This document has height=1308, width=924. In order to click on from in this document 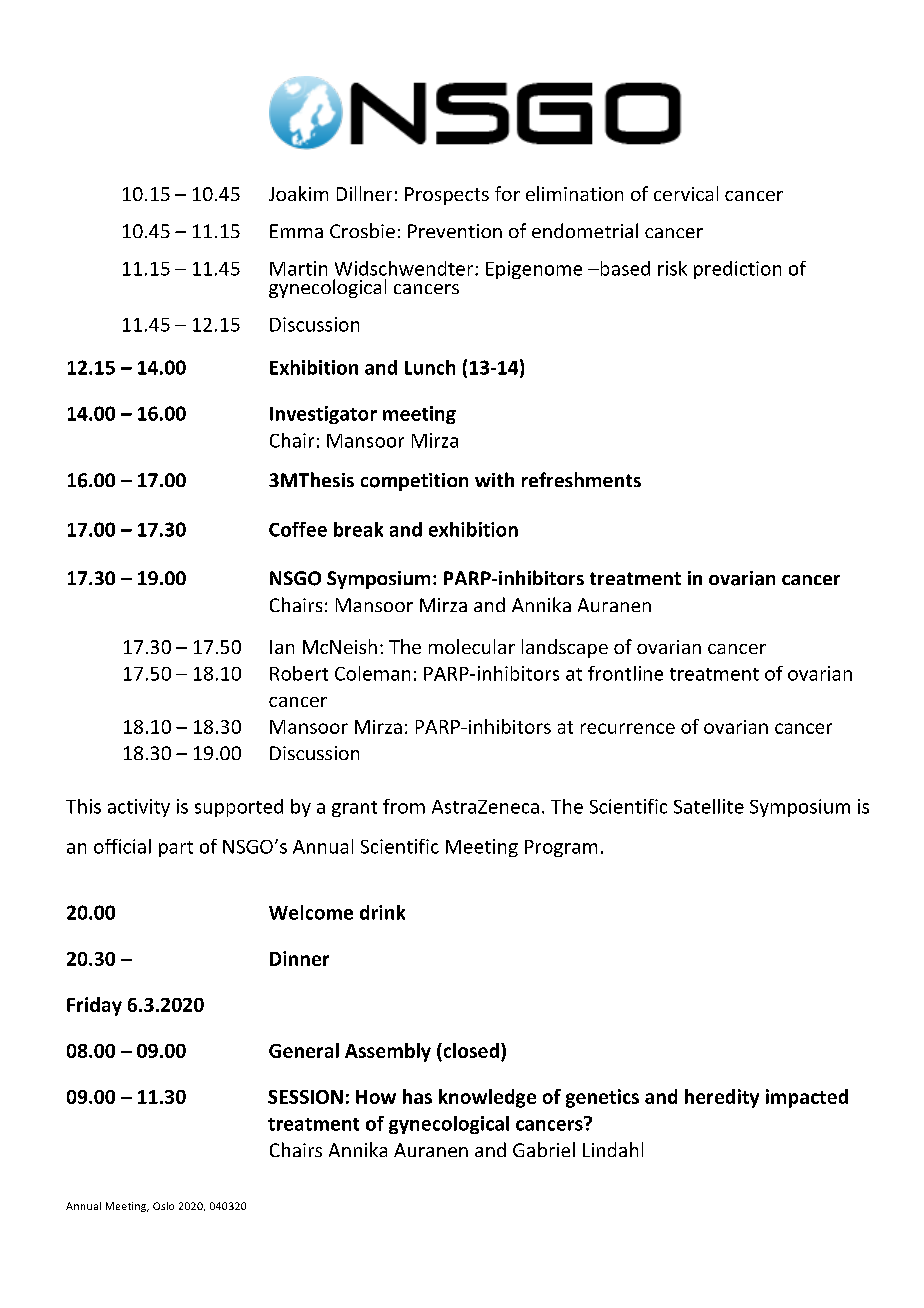, I will do `click(404, 806)`.
